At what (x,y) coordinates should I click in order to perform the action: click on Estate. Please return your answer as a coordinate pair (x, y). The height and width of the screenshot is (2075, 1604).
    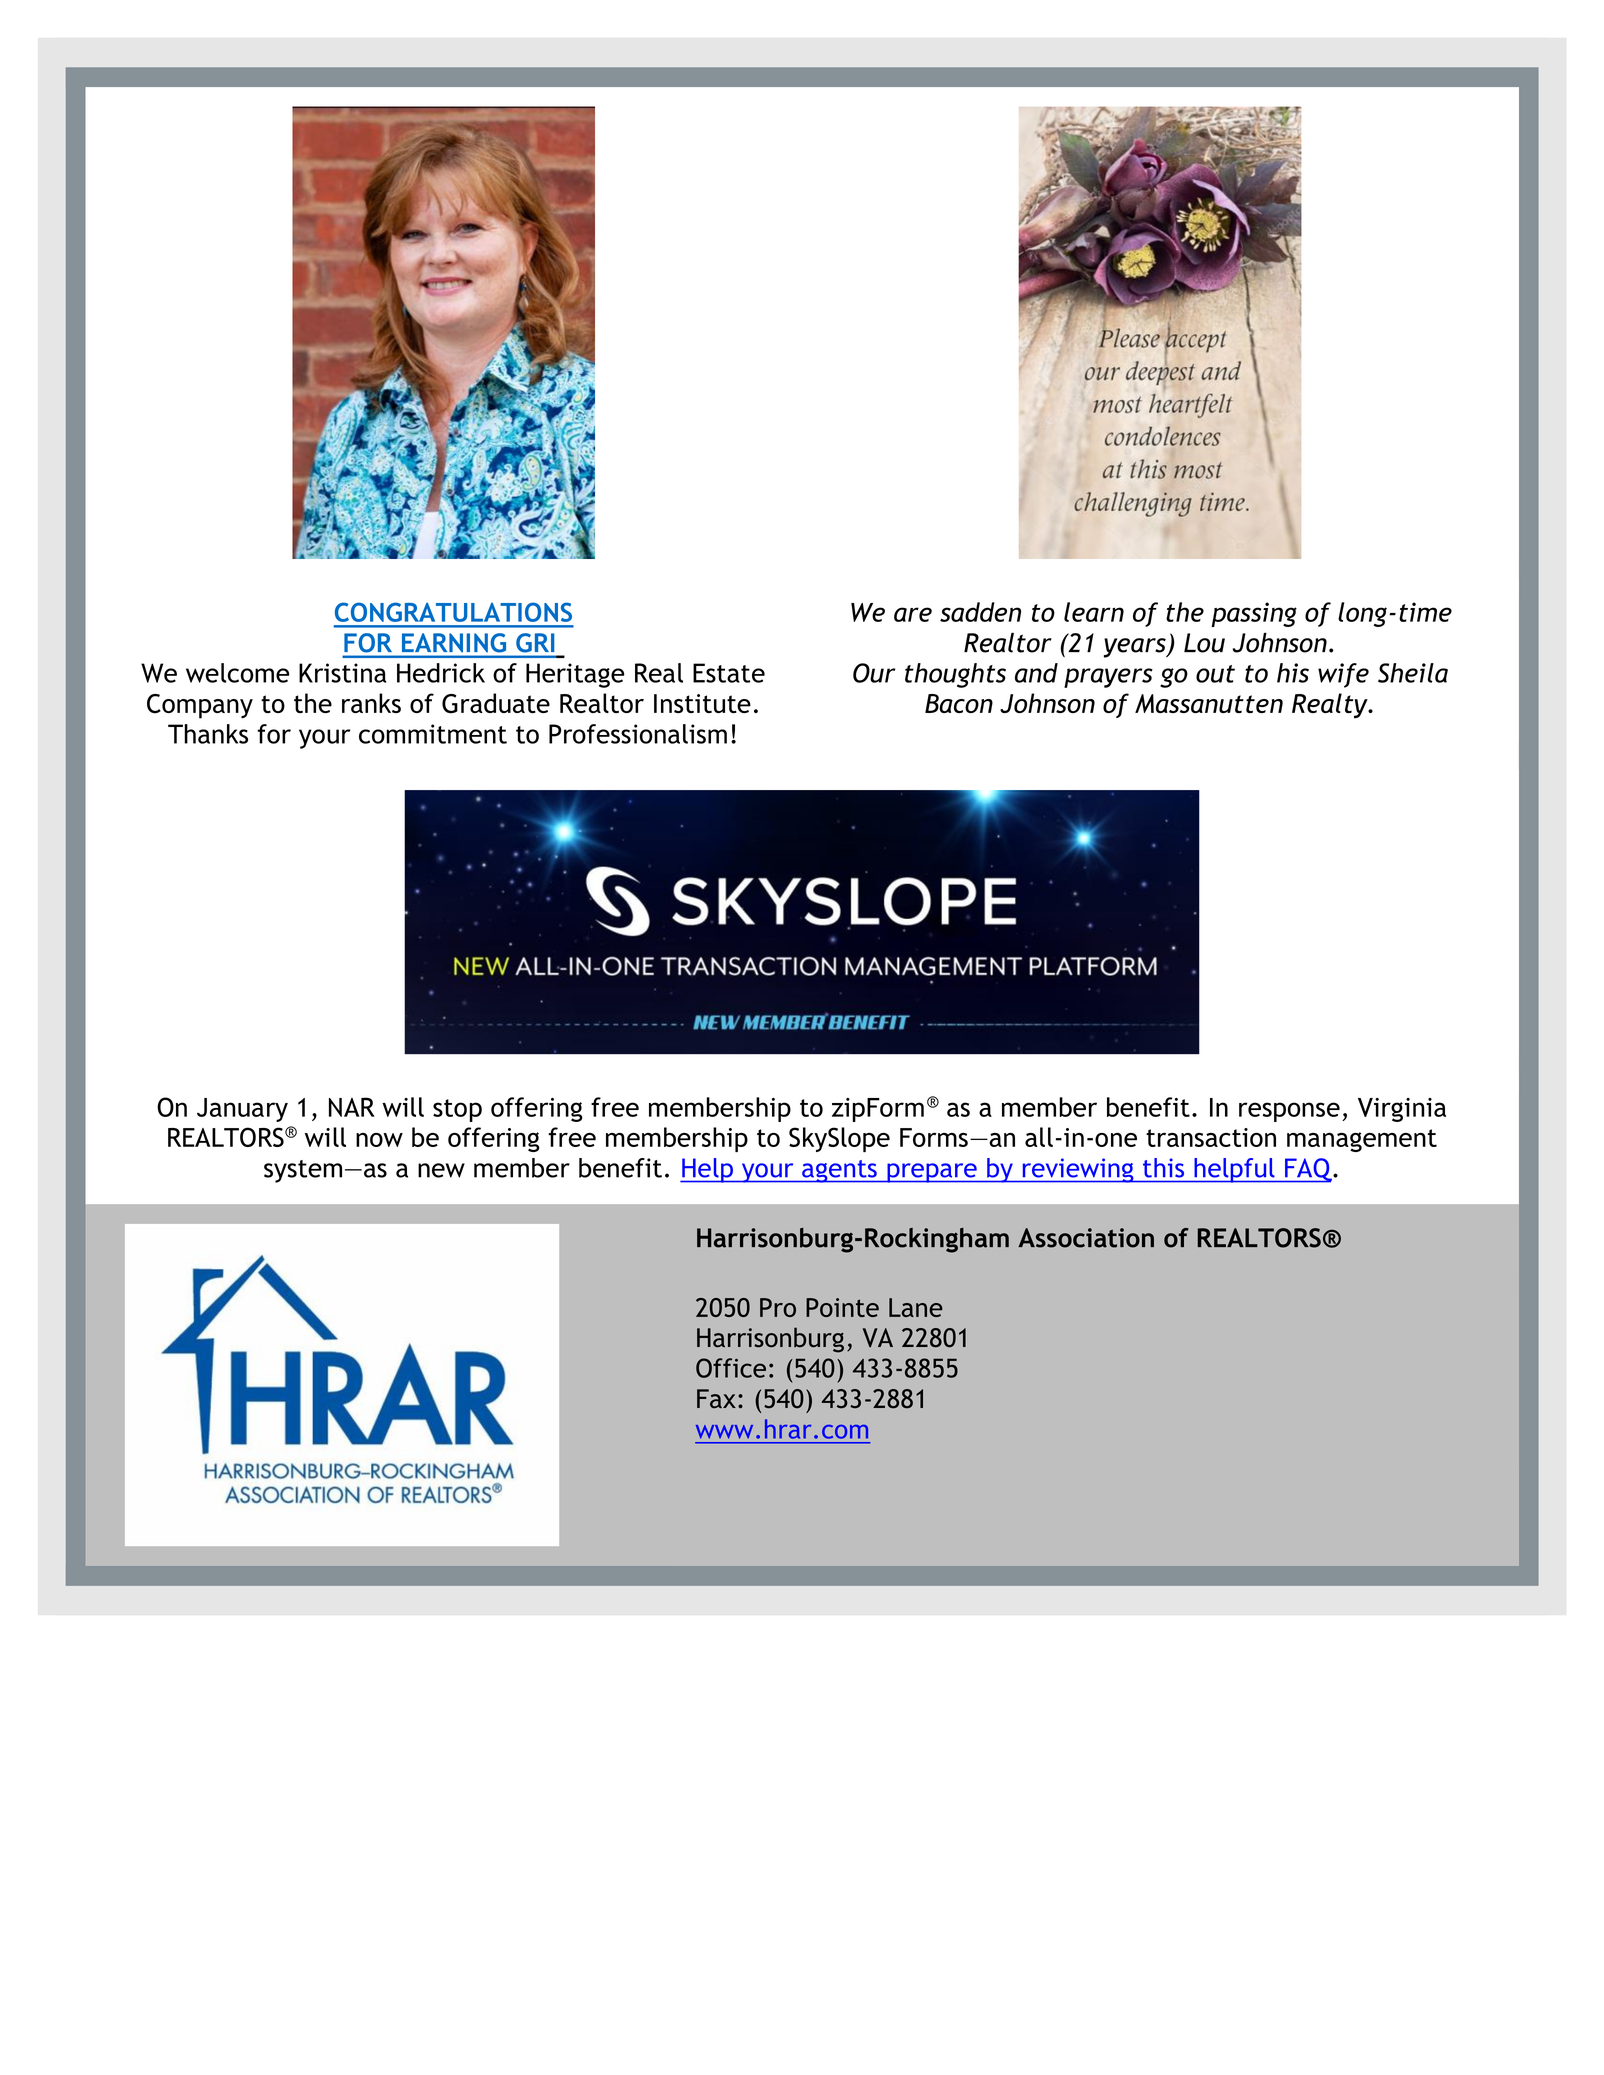
    Looking at the image, I should click on (729, 673).
